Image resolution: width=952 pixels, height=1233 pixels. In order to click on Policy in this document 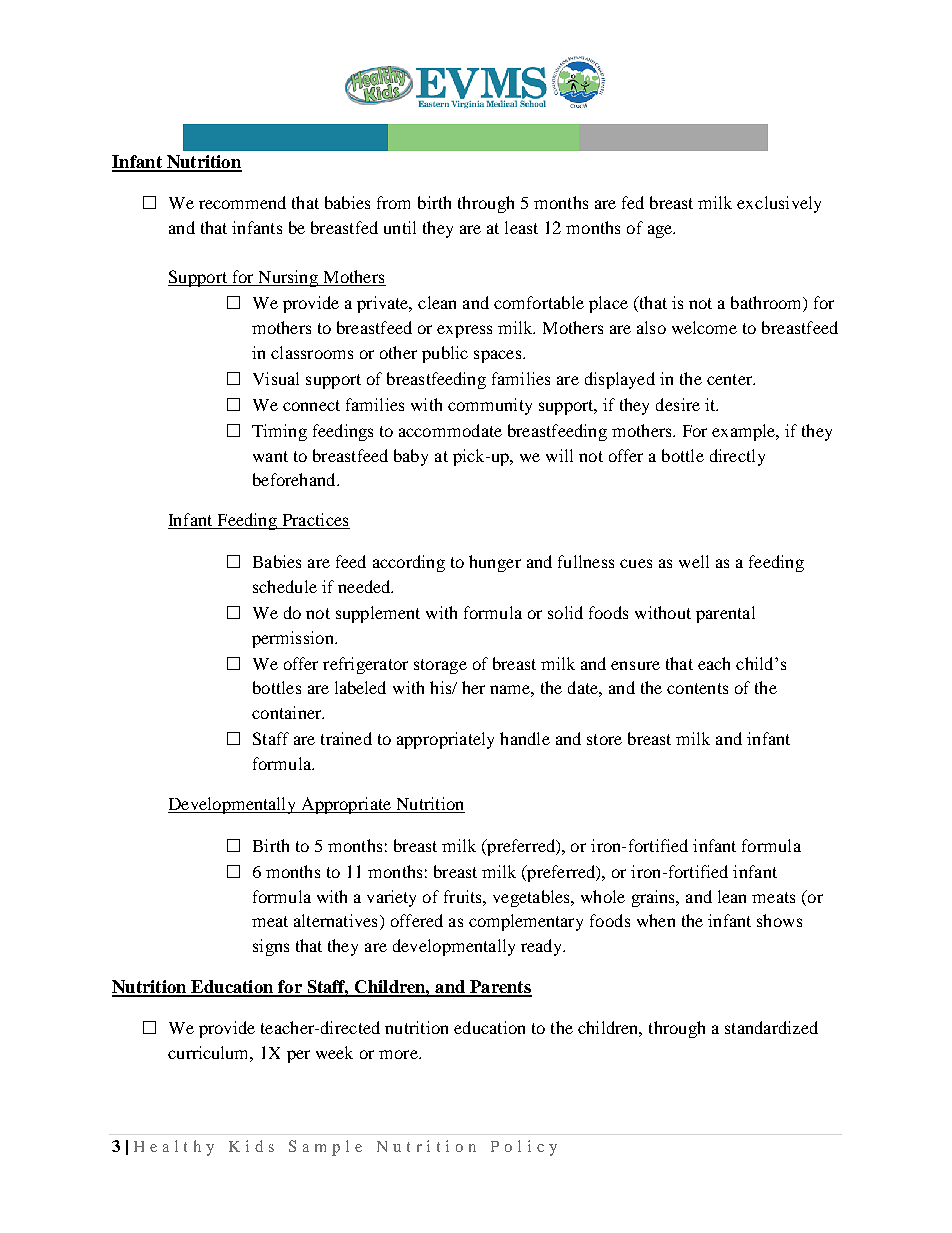, I will do `click(524, 1148)`.
